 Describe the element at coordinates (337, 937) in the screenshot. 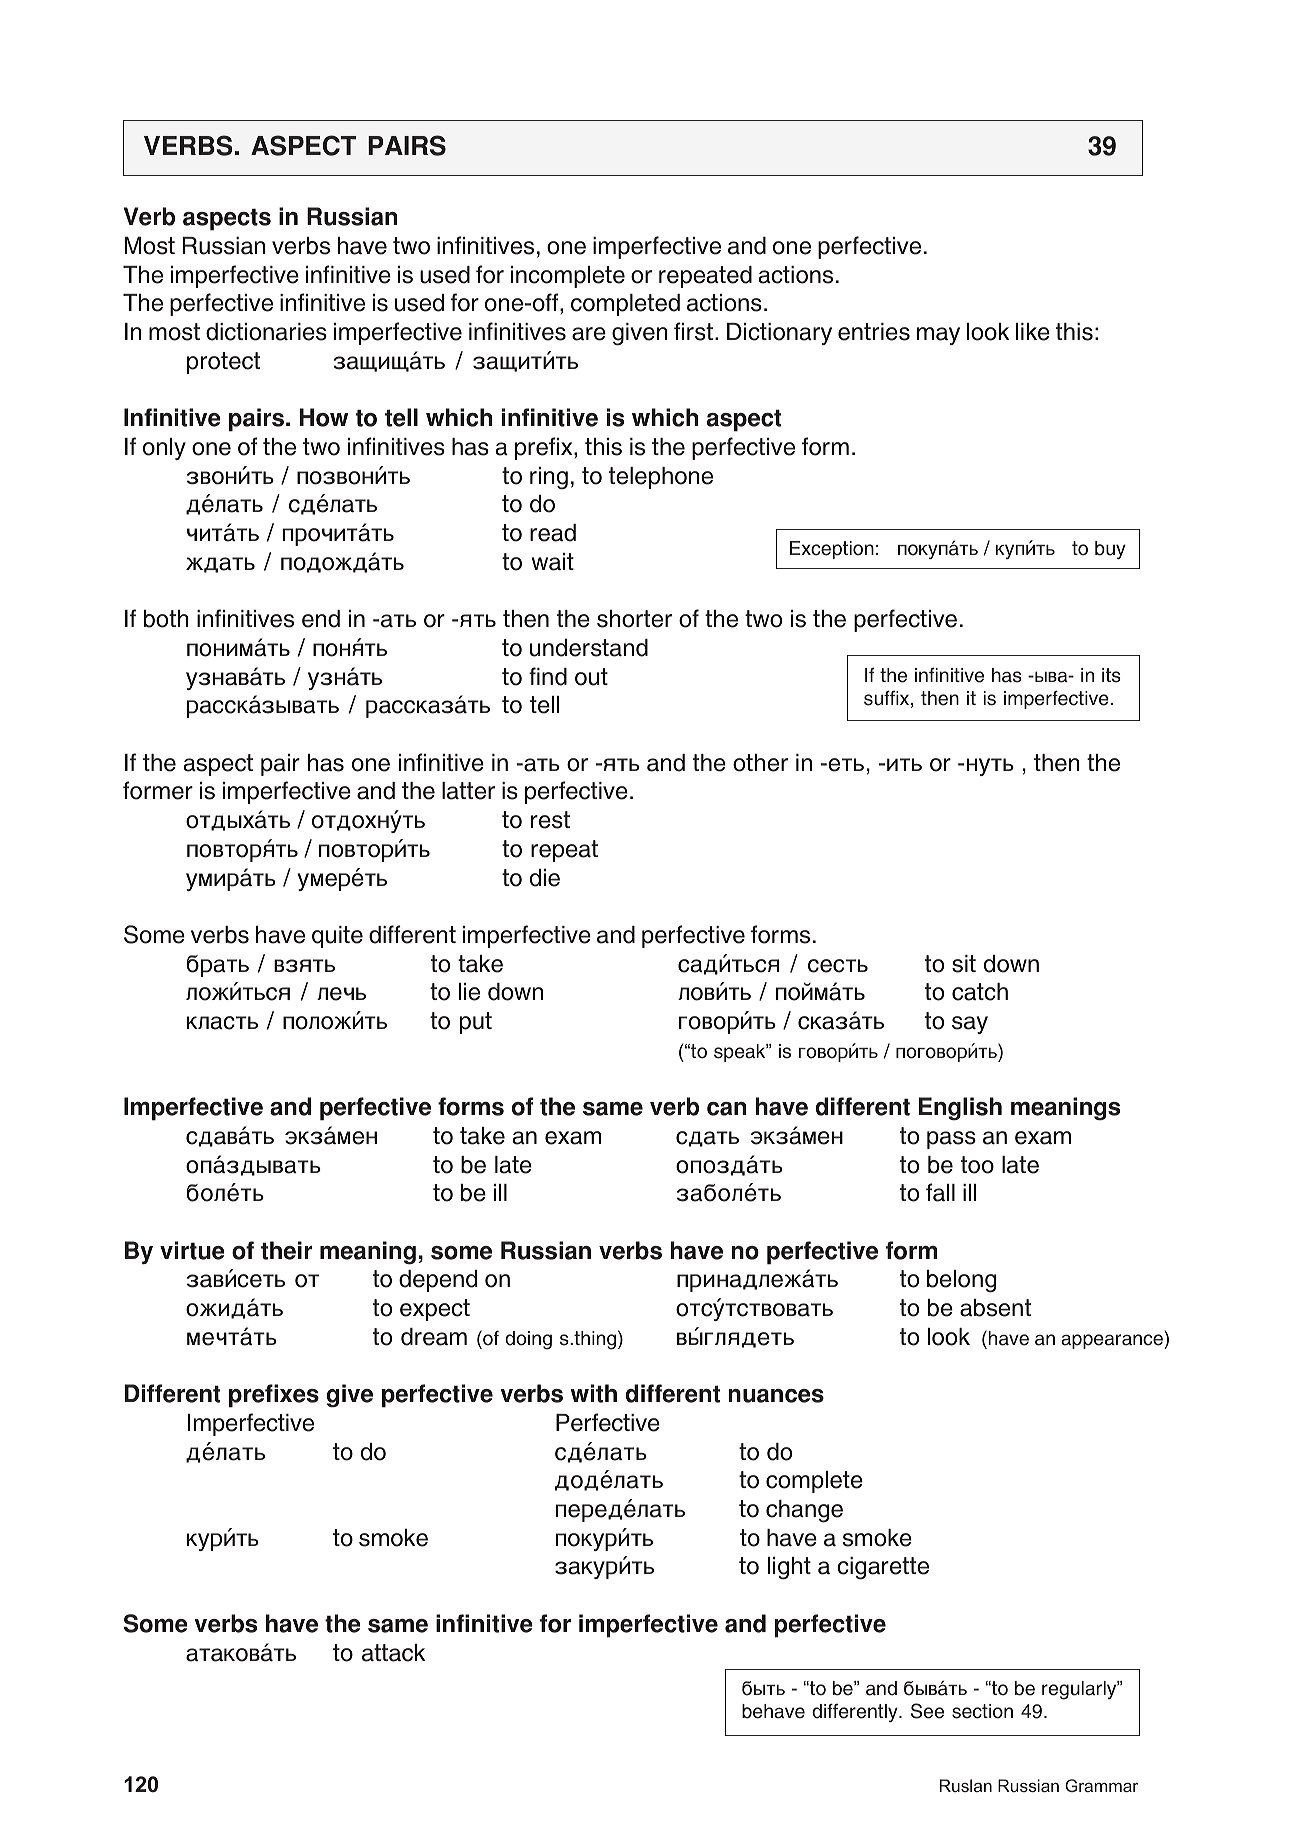

I see `quite` at that location.
